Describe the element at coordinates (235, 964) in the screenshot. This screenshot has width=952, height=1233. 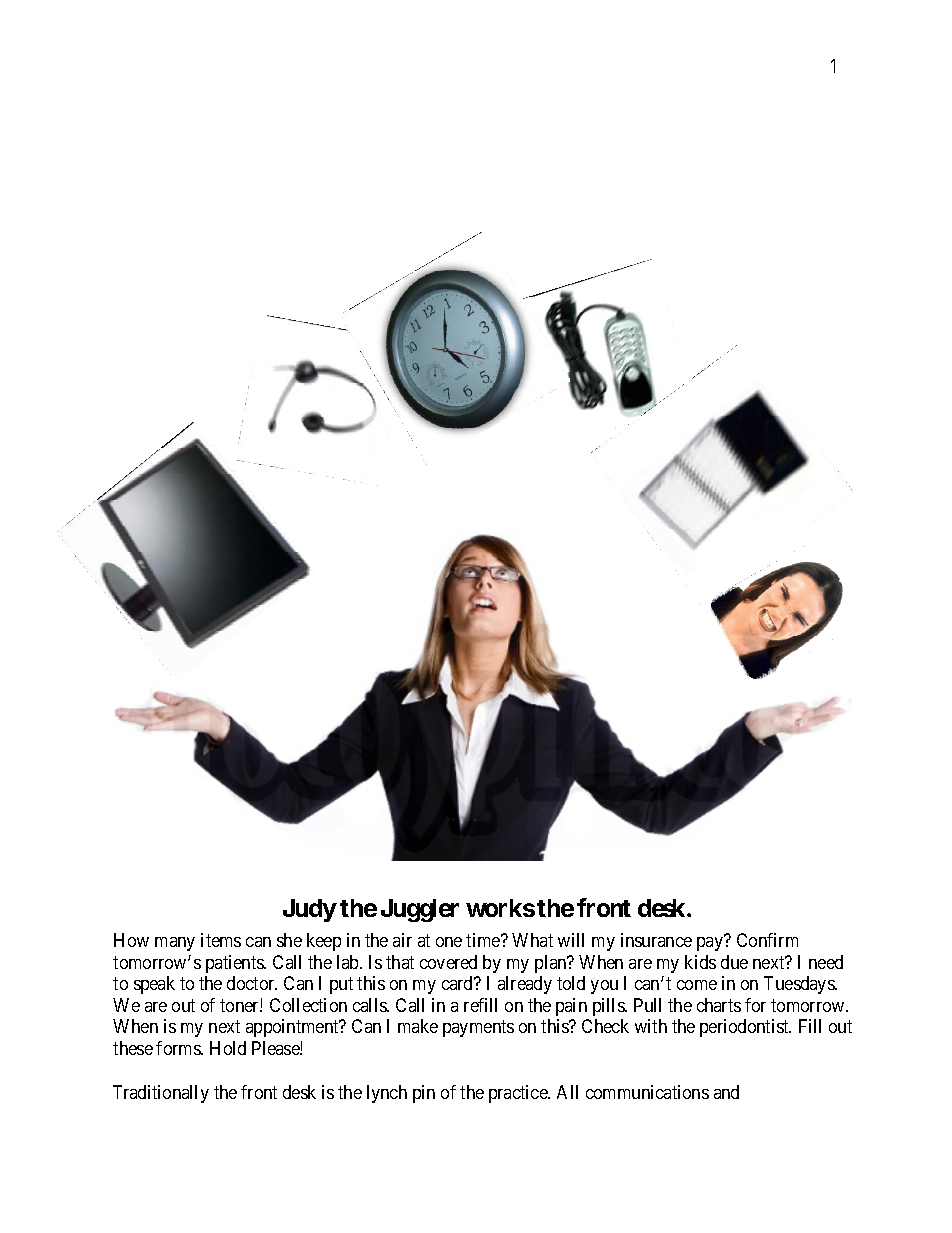
I see `patients` at that location.
